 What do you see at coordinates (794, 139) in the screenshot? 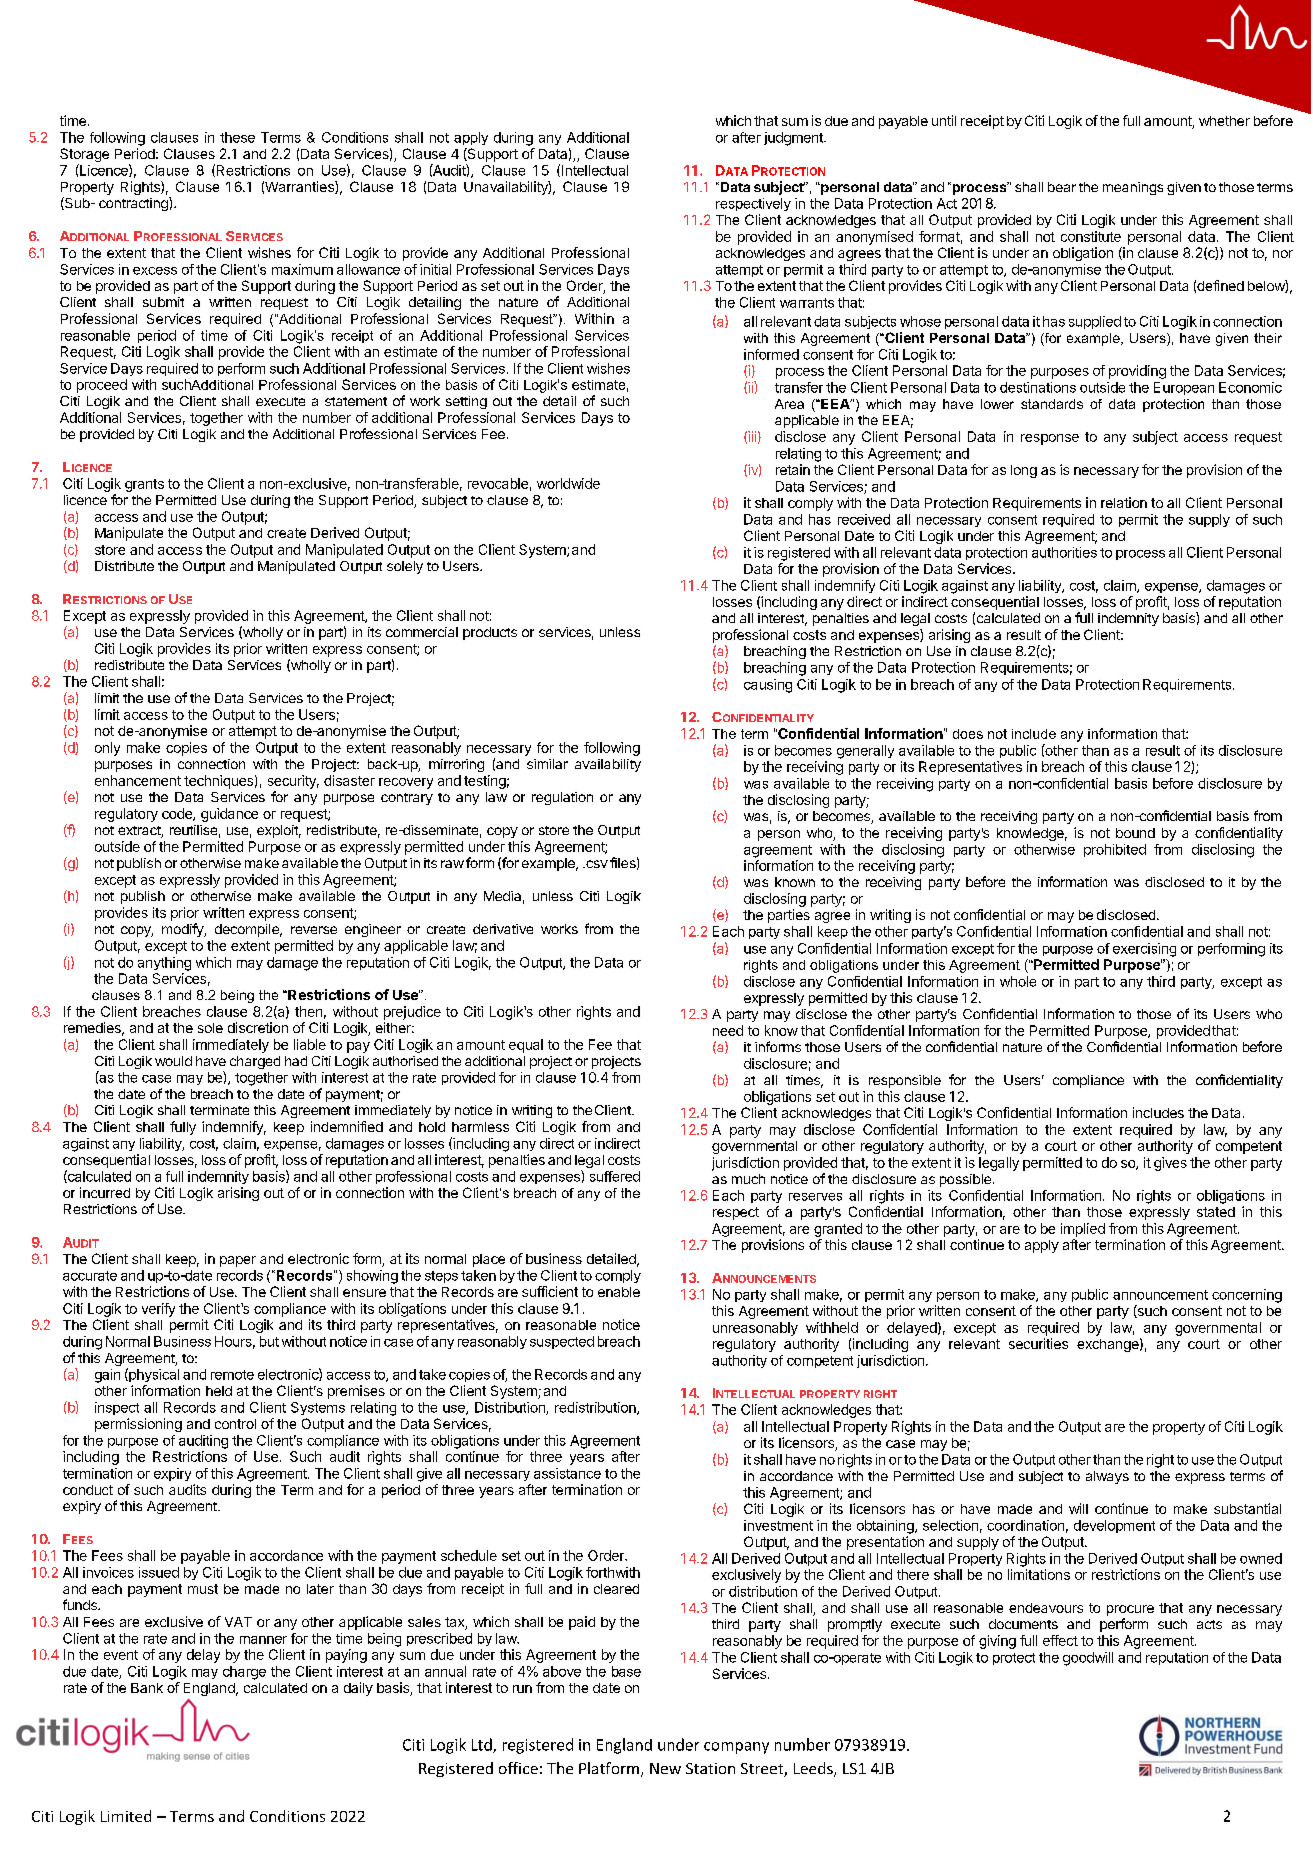
I see `judgment` at bounding box center [794, 139].
